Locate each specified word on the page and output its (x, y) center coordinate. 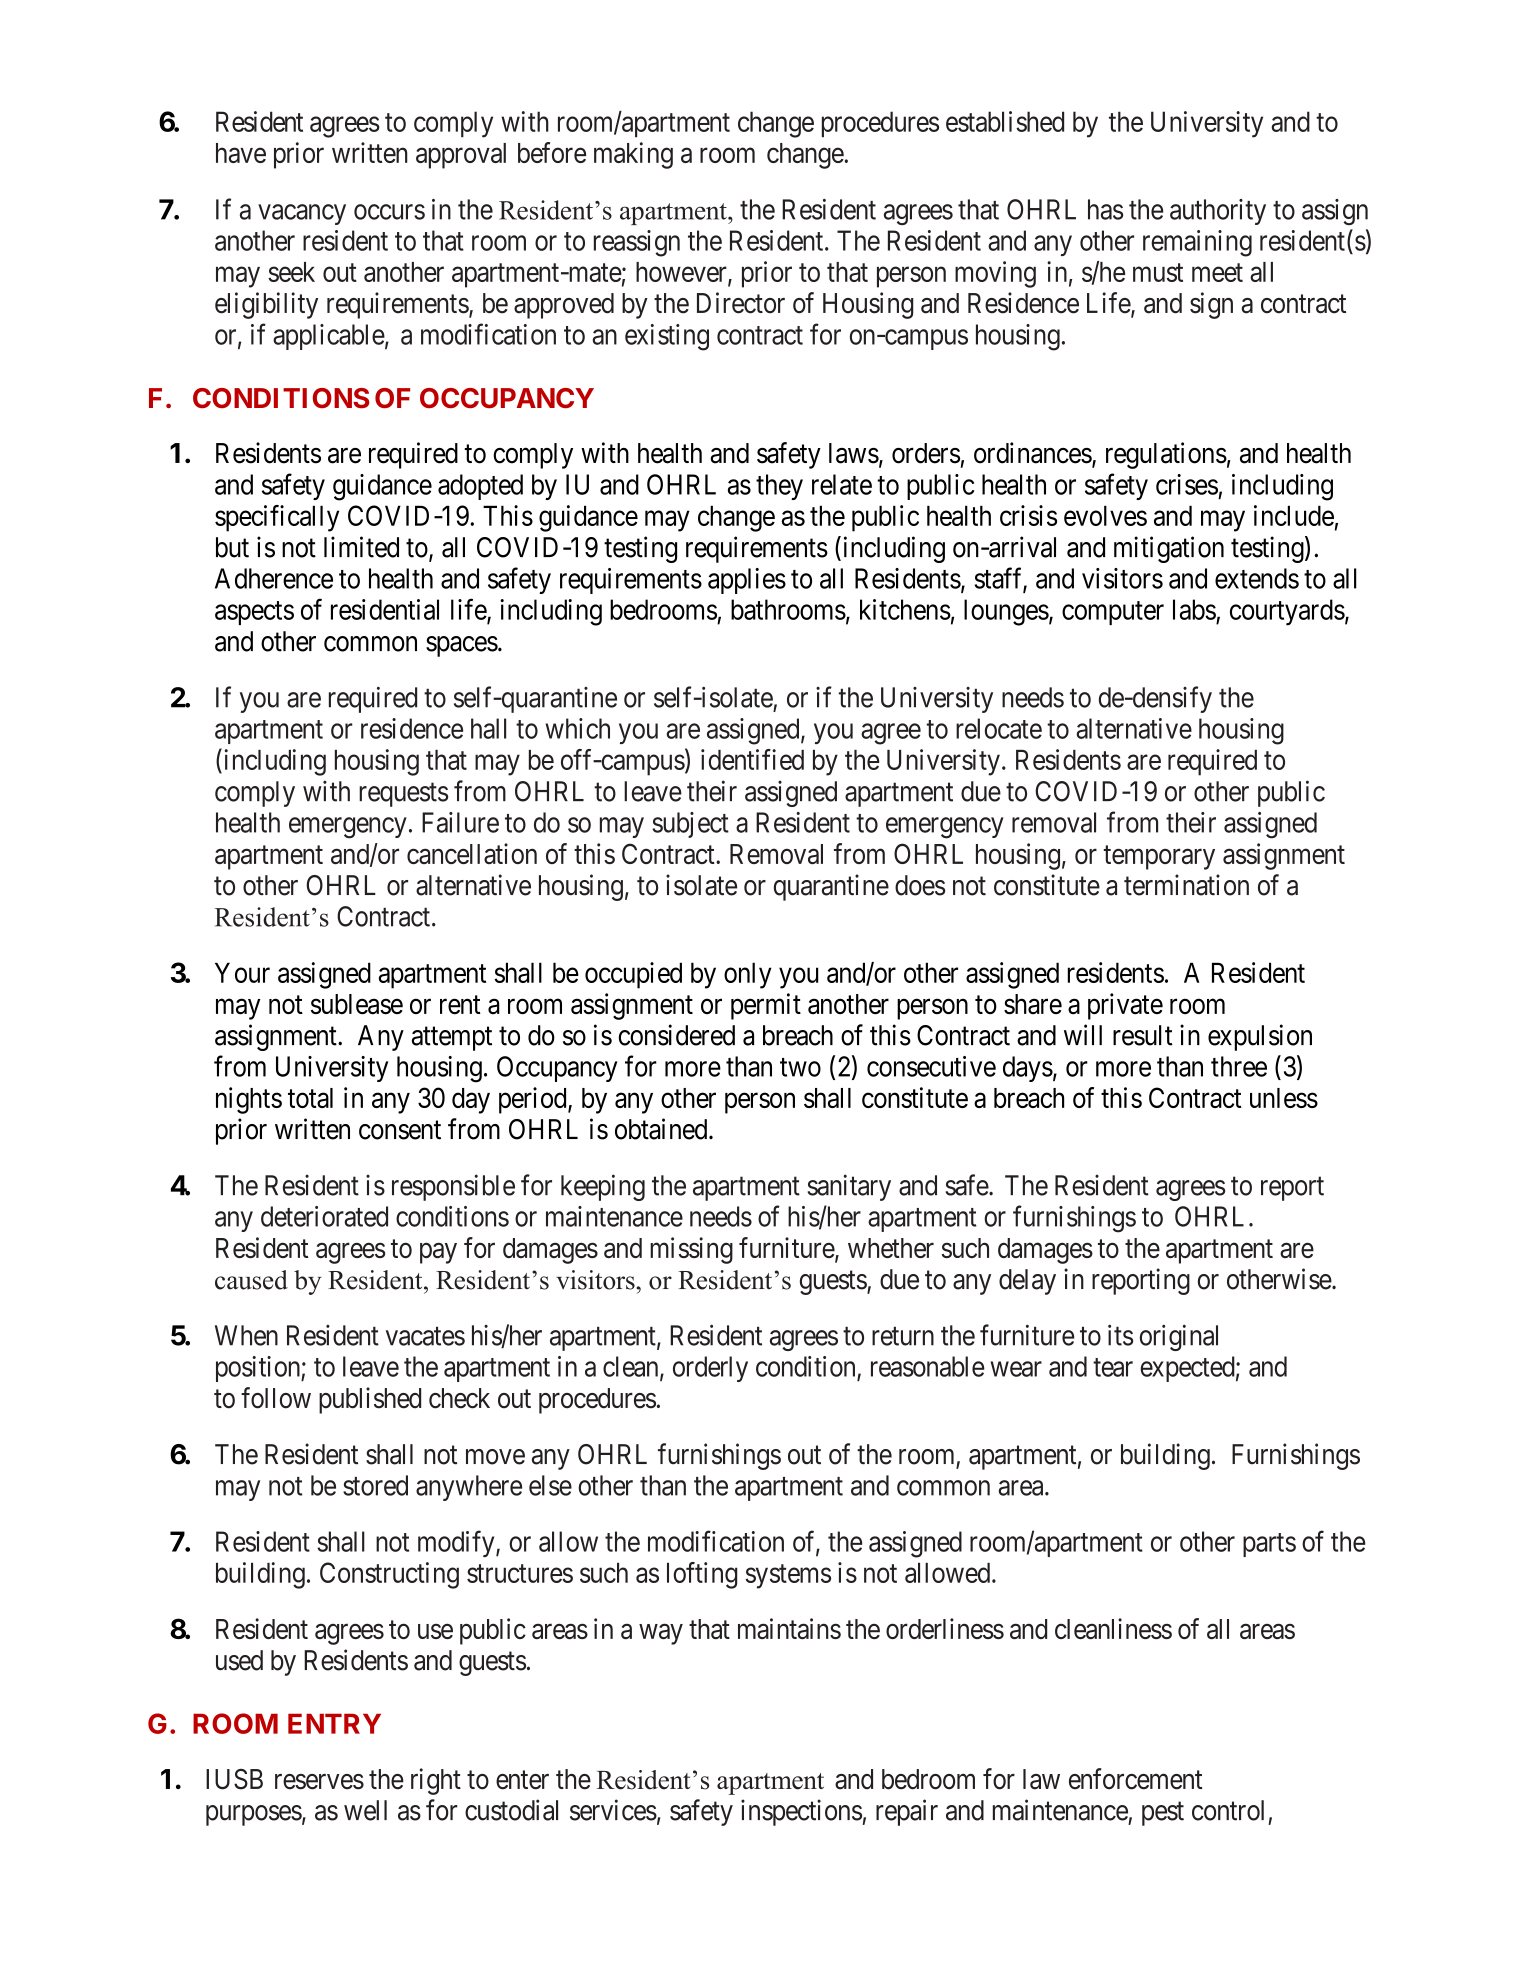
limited (361, 547)
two (800, 1067)
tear (1113, 1367)
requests (403, 795)
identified (752, 759)
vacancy (302, 214)
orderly (710, 1369)
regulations (1166, 455)
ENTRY (334, 1723)
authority (1218, 212)
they (779, 487)
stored (375, 1485)
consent (400, 1130)
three (1239, 1066)
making (633, 155)
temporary (1159, 858)
